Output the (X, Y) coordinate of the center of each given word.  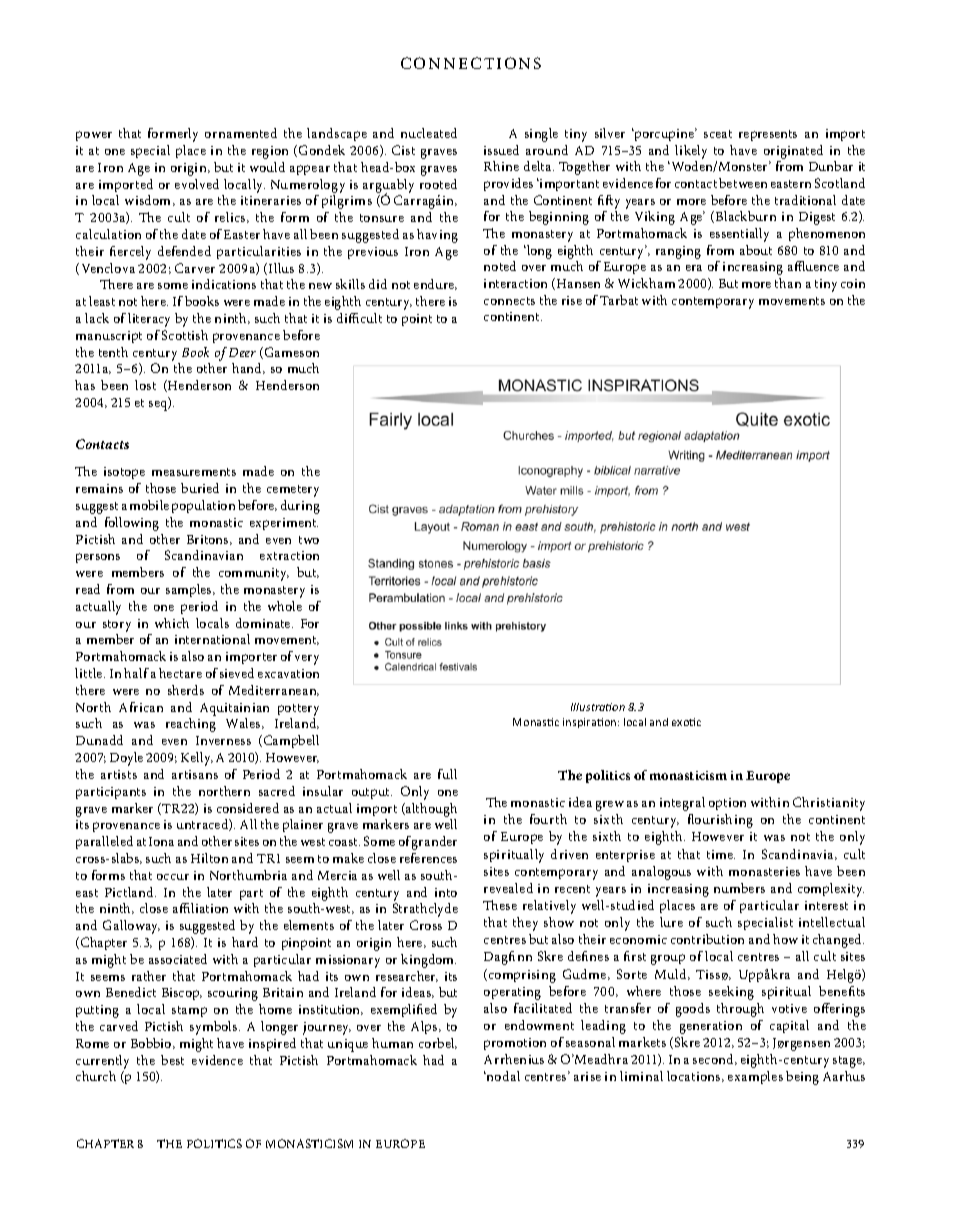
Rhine (501, 166)
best (172, 1060)
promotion (515, 1044)
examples (755, 1077)
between (743, 183)
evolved (197, 184)
